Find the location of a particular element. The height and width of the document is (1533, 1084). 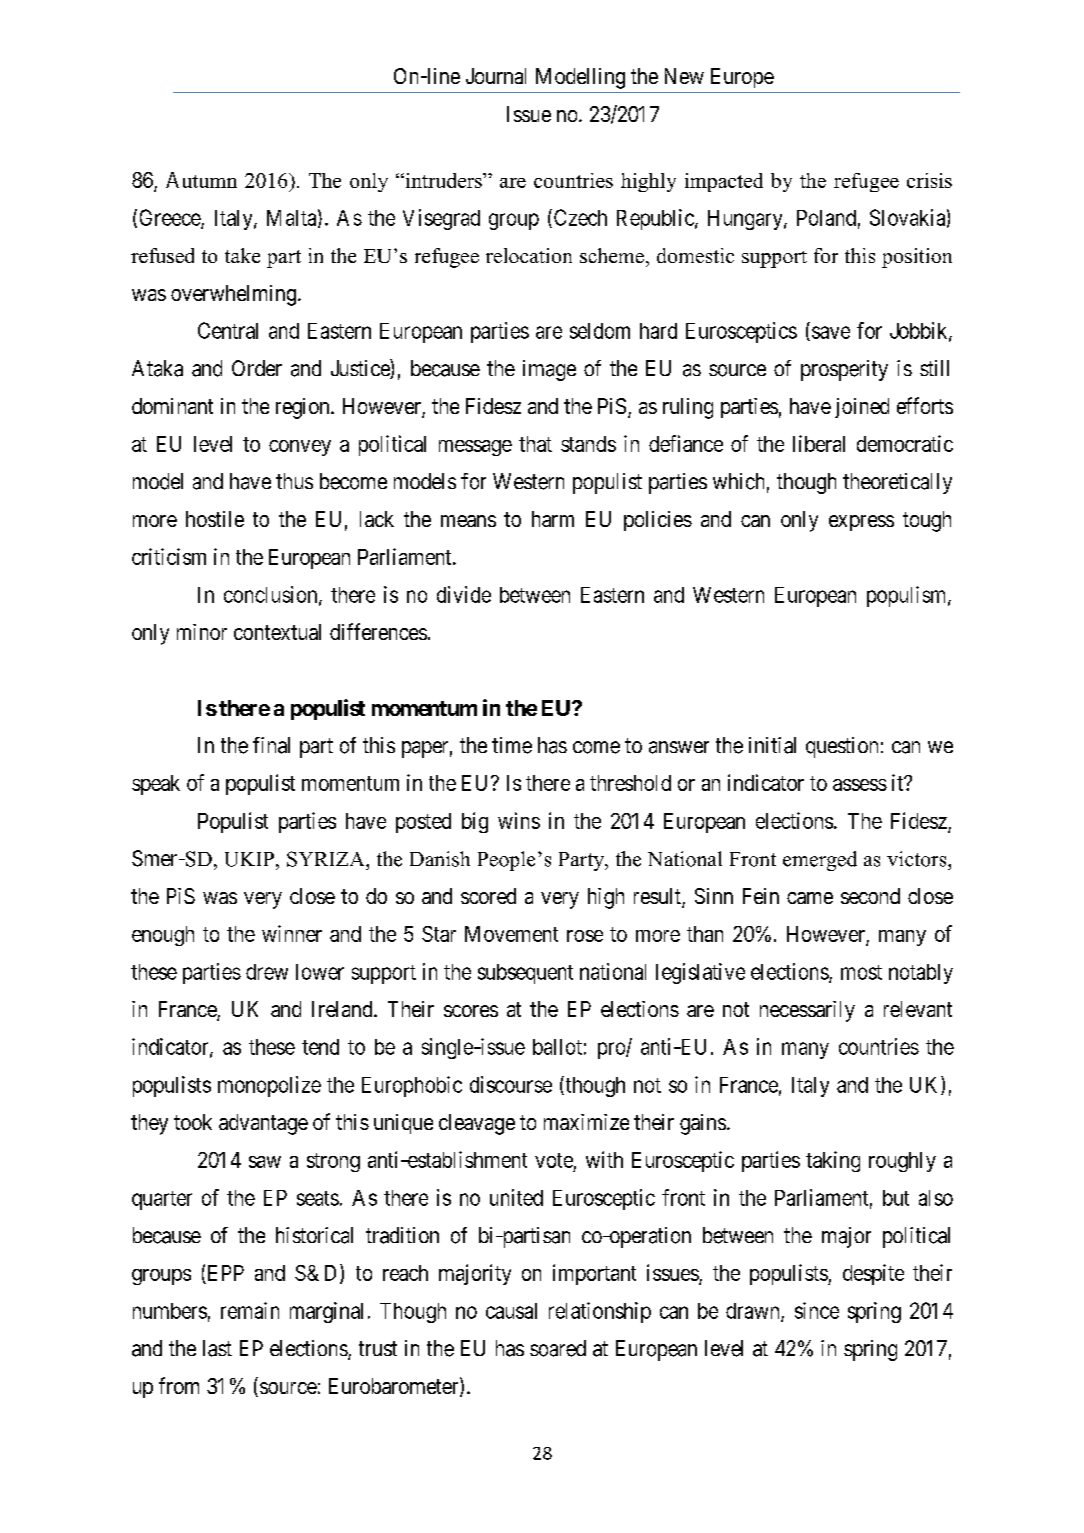

time is located at coordinates (512, 745).
